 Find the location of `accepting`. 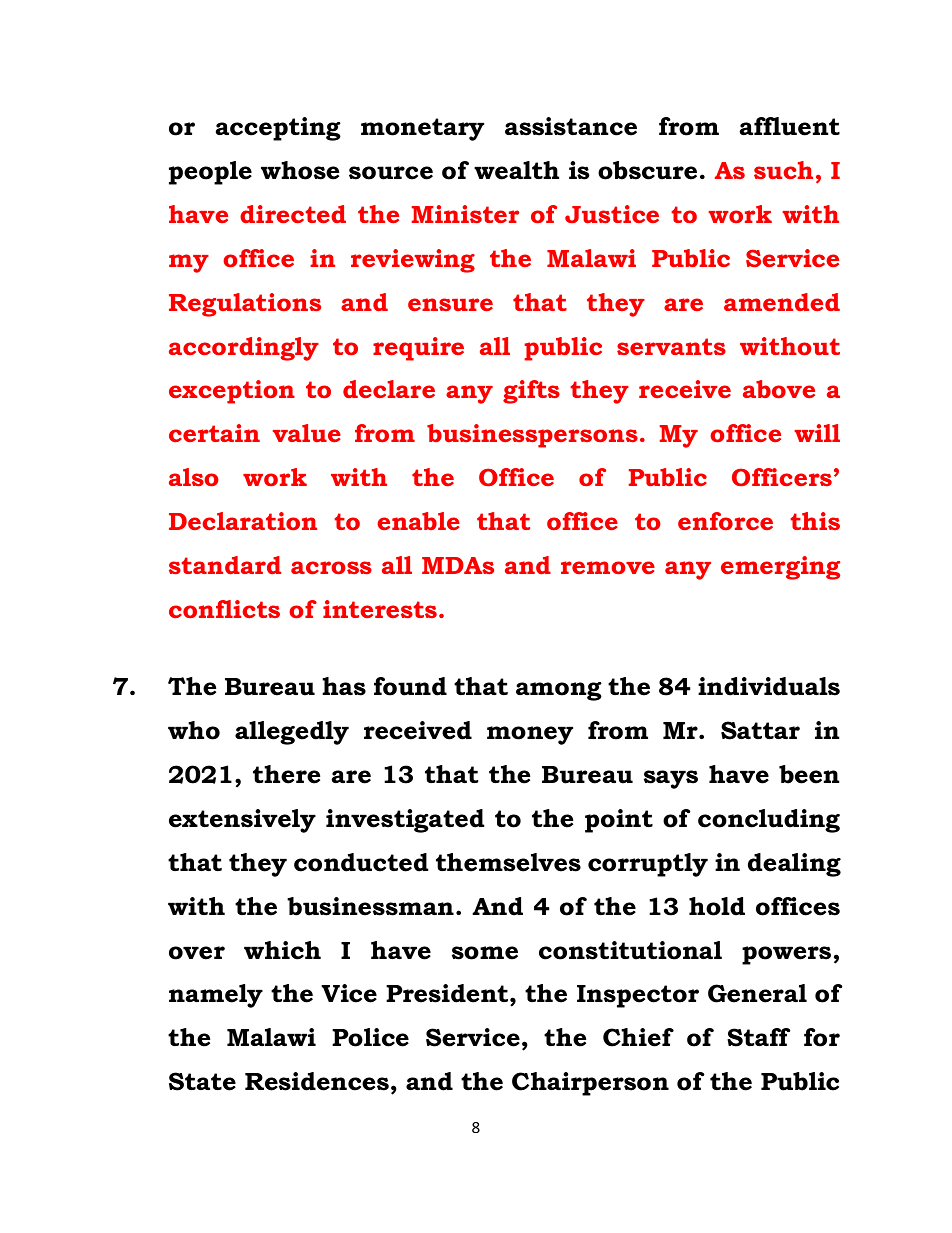

accepting is located at coordinates (278, 129).
